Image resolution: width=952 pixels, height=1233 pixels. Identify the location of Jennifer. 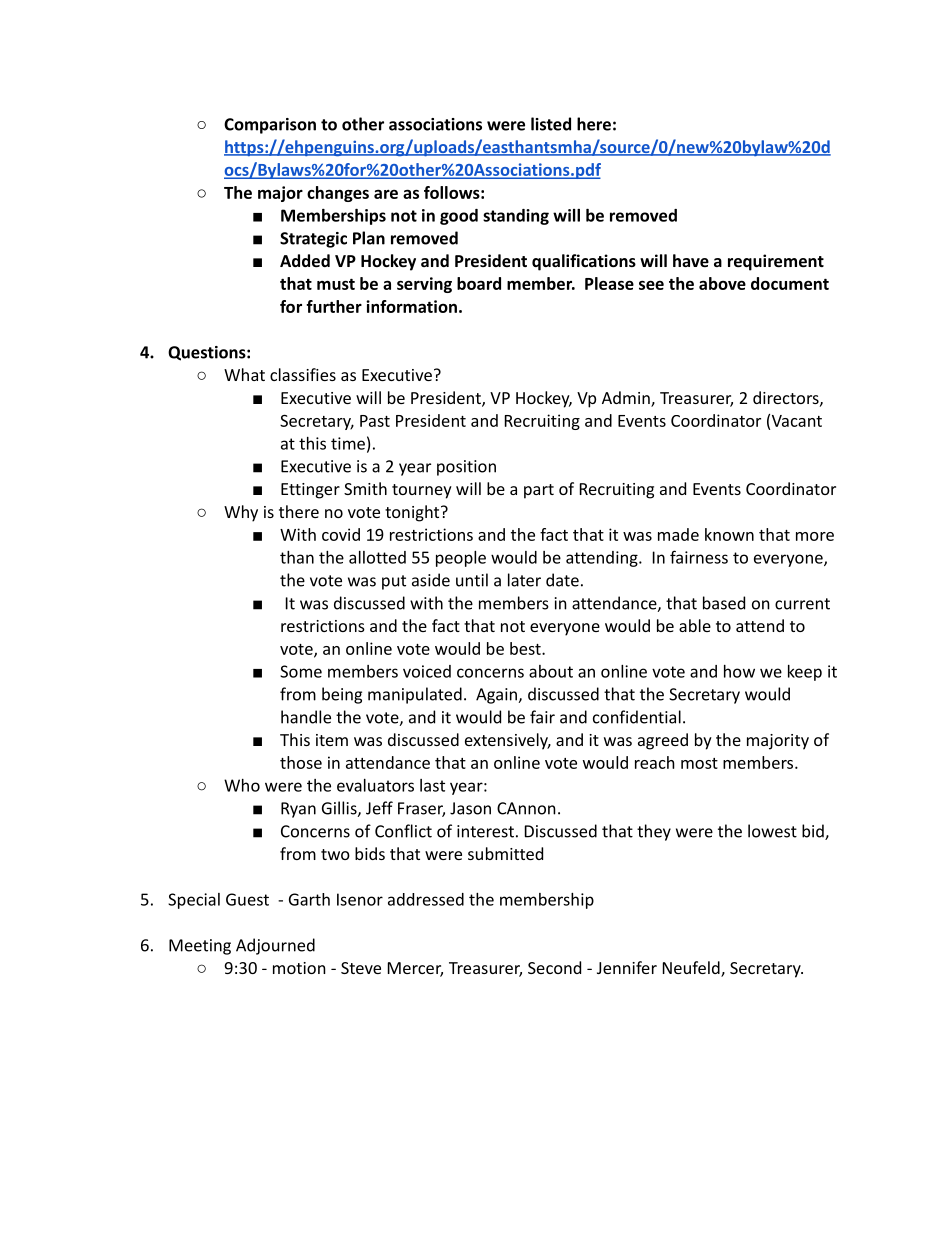
(627, 967).
